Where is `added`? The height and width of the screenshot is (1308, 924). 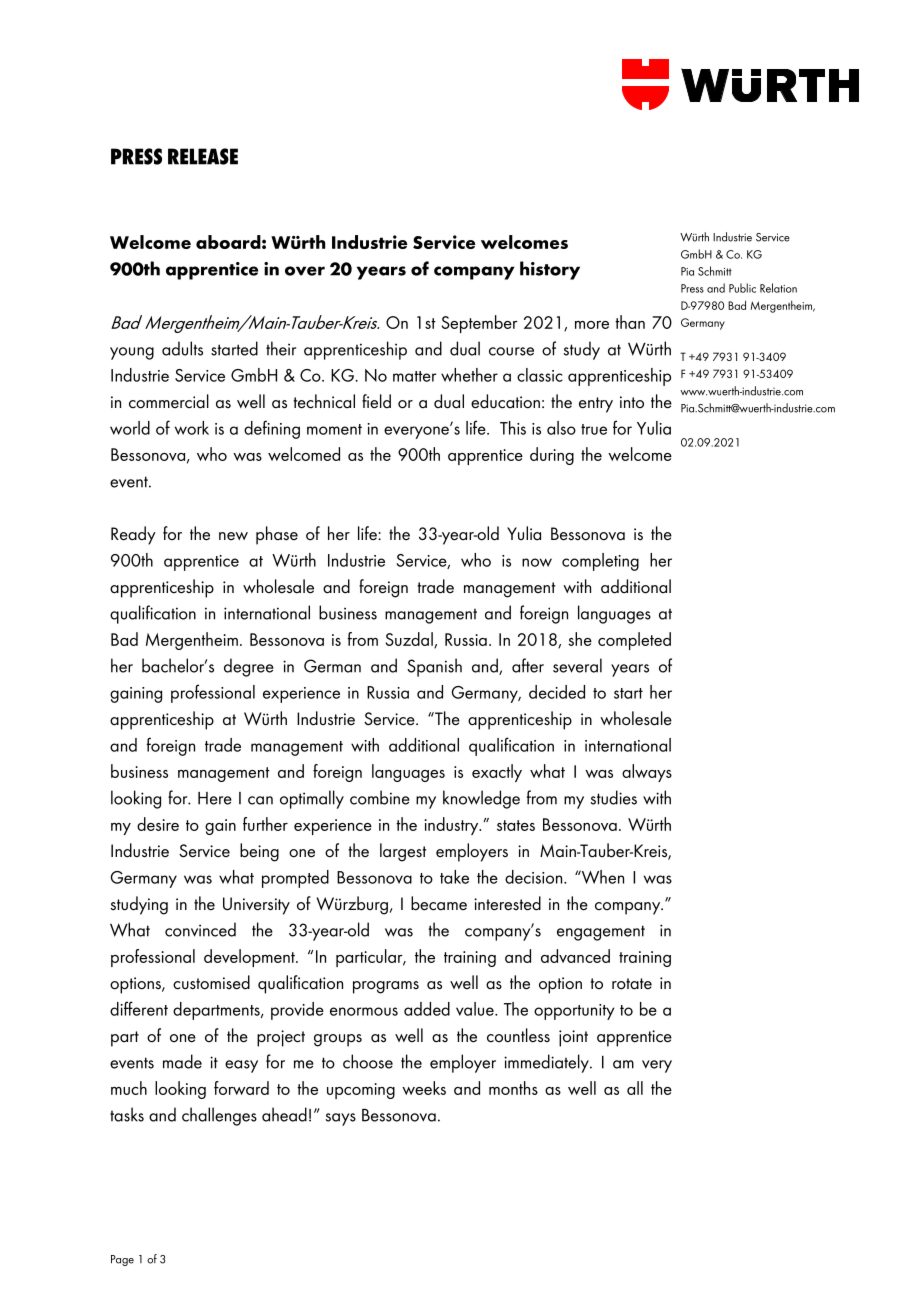 added is located at coordinates (427, 1009).
